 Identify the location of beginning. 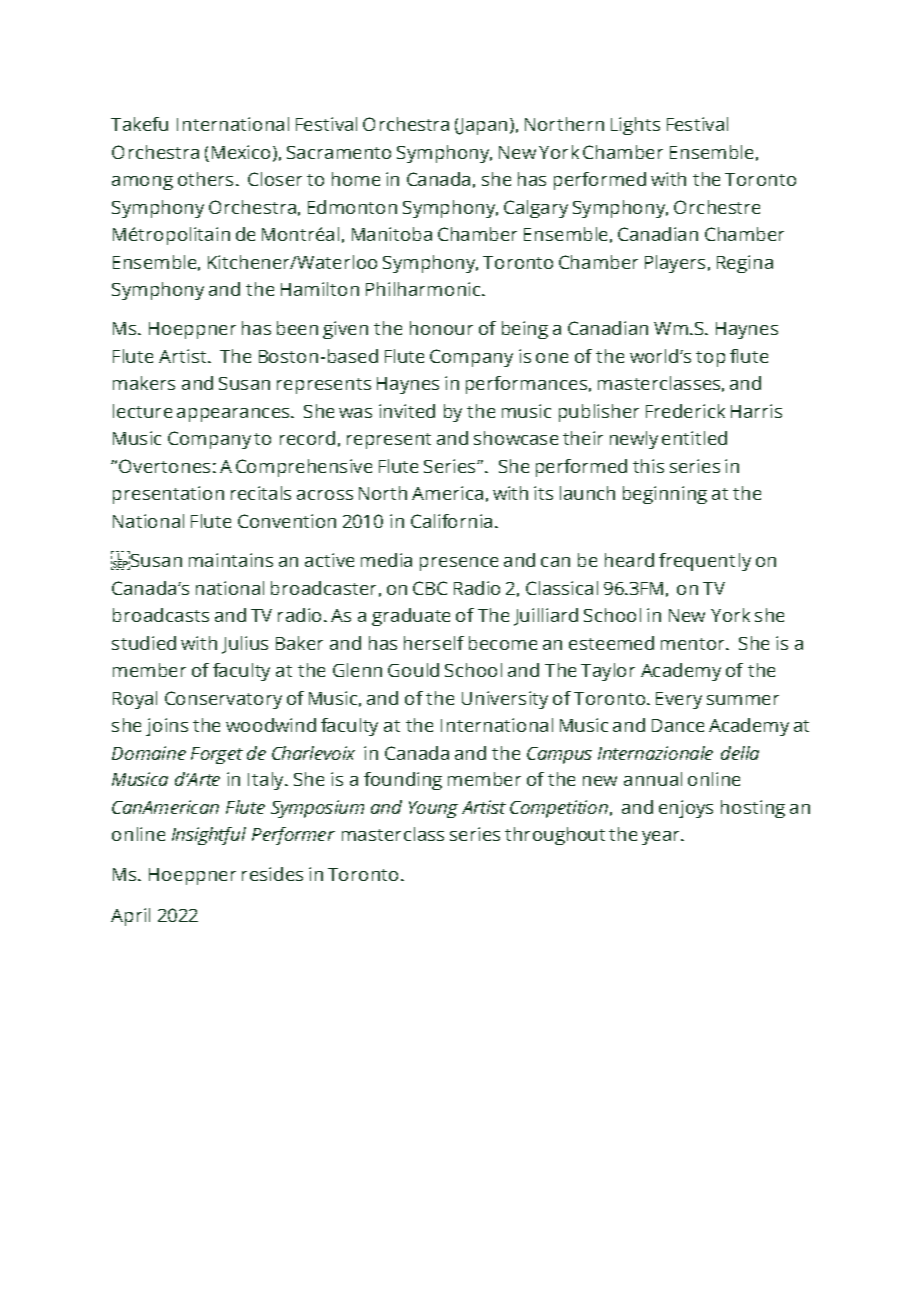
(665, 495).
